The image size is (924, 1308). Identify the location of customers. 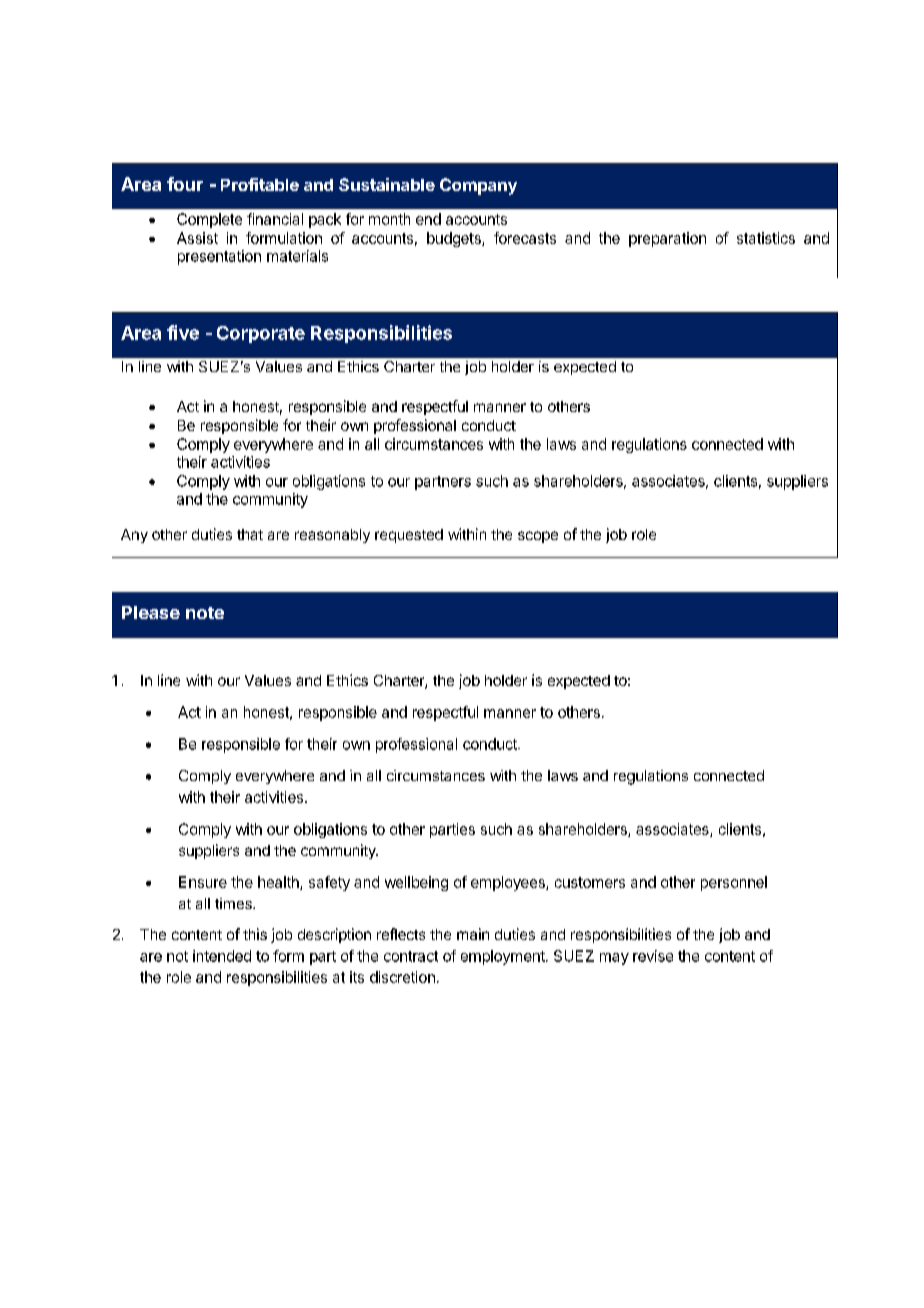
(590, 882).
